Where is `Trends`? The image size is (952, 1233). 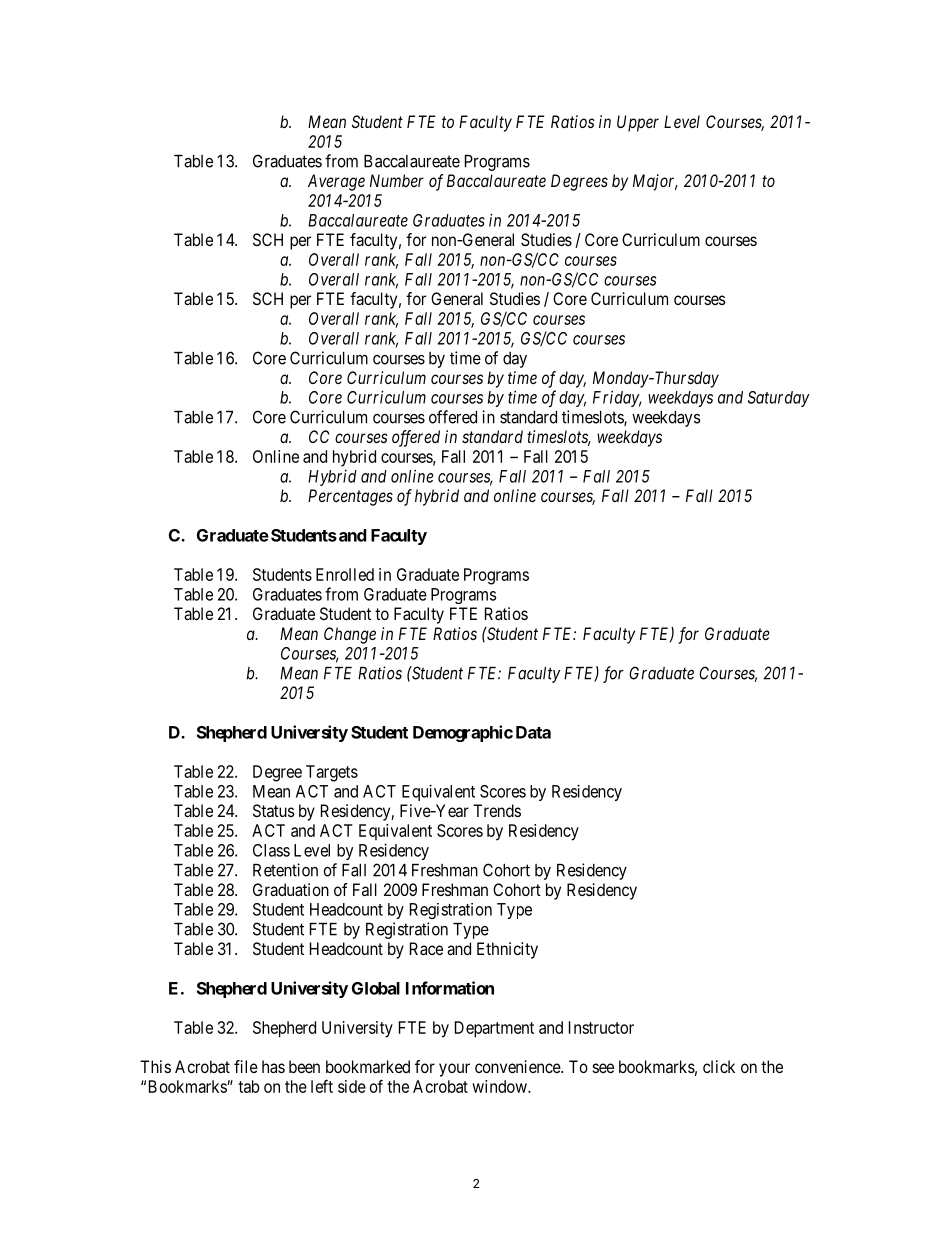 Trends is located at coordinates (497, 810).
